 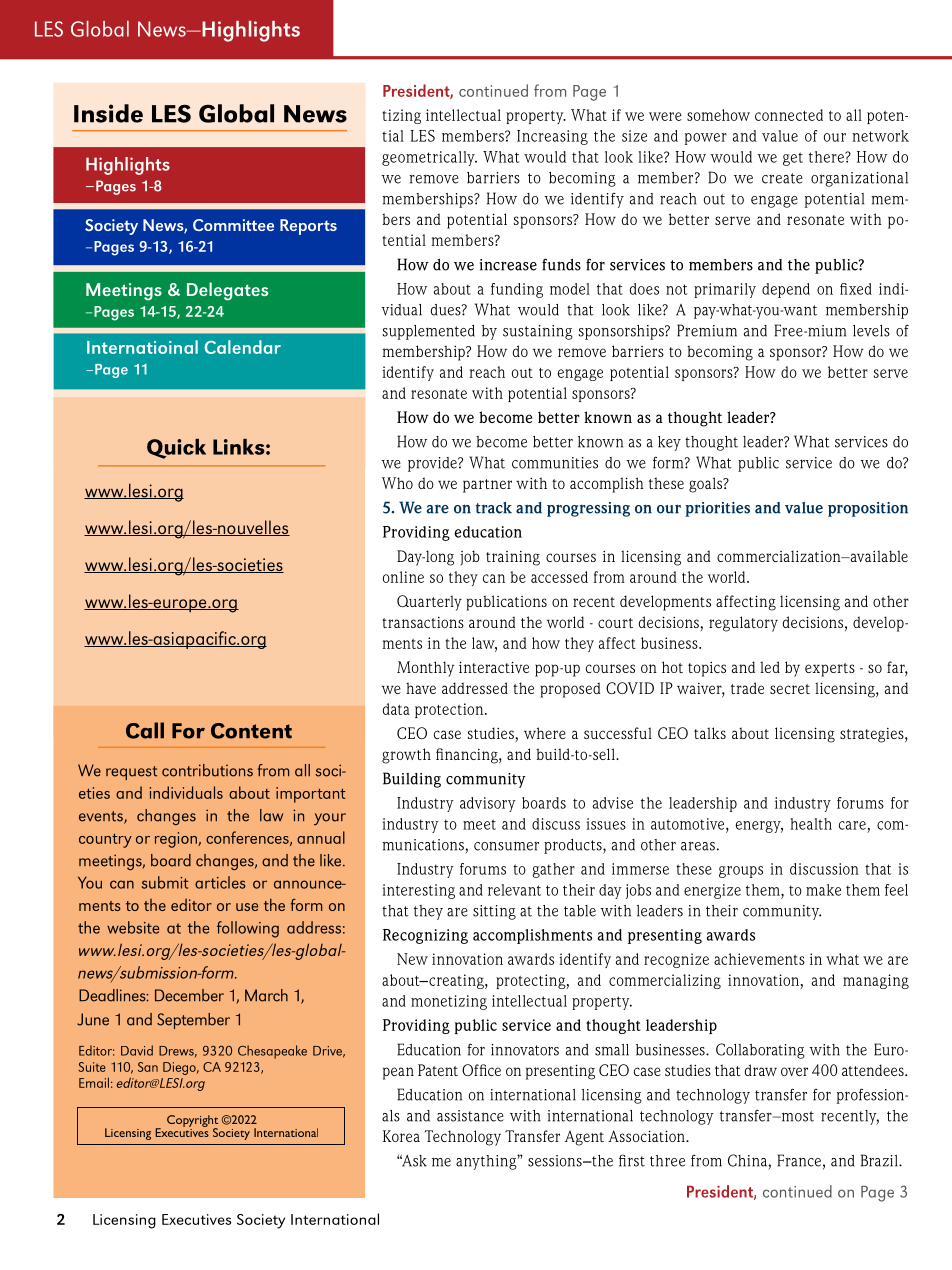 I want to click on interactive, so click(x=494, y=667).
